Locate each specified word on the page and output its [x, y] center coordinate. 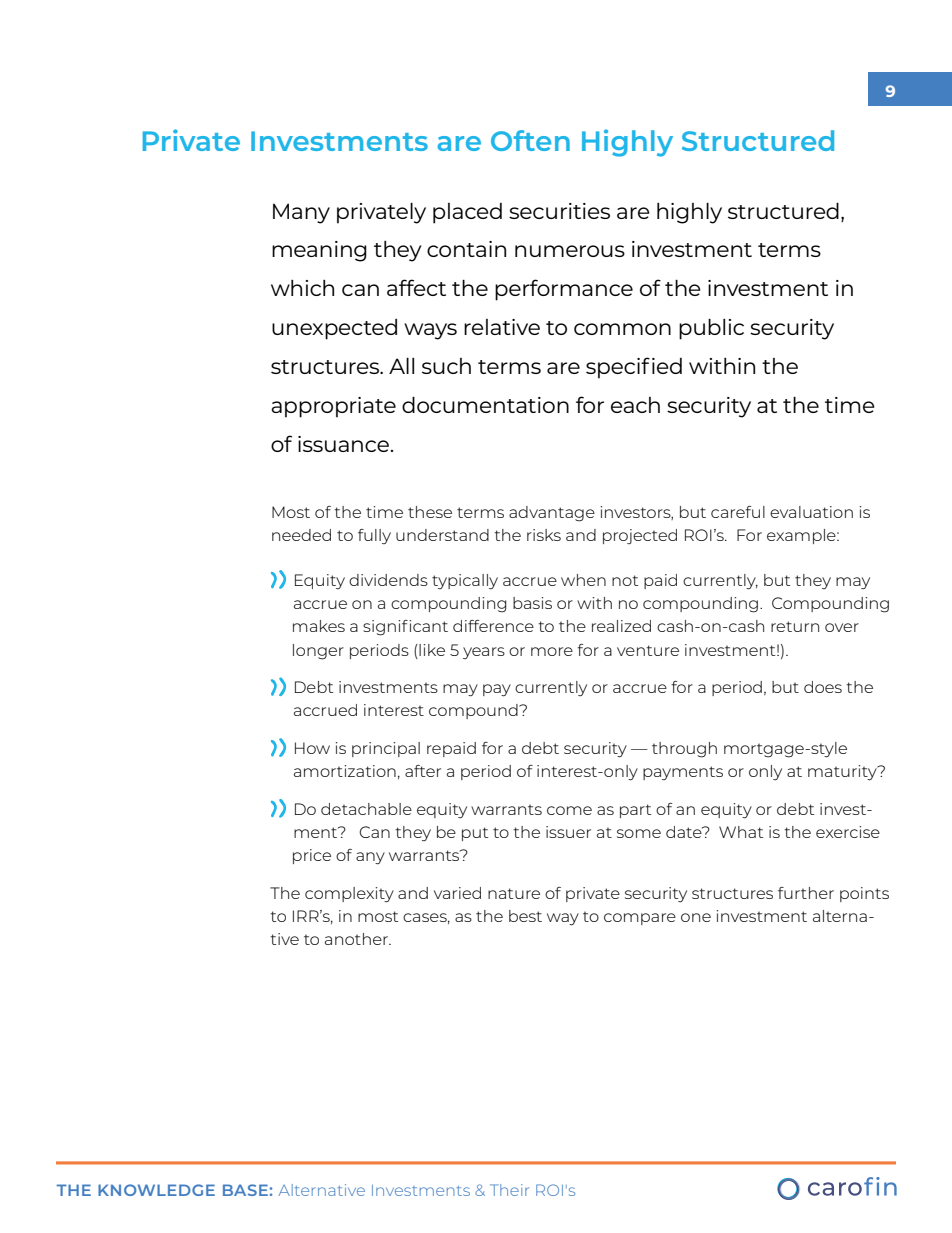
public [711, 329]
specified [634, 368]
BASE [245, 1190]
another [357, 939]
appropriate [333, 407]
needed [301, 535]
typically [465, 581]
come [569, 810]
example [802, 536]
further [806, 893]
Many [301, 213]
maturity [843, 773]
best [525, 916]
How [312, 748]
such [446, 366]
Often [530, 140]
